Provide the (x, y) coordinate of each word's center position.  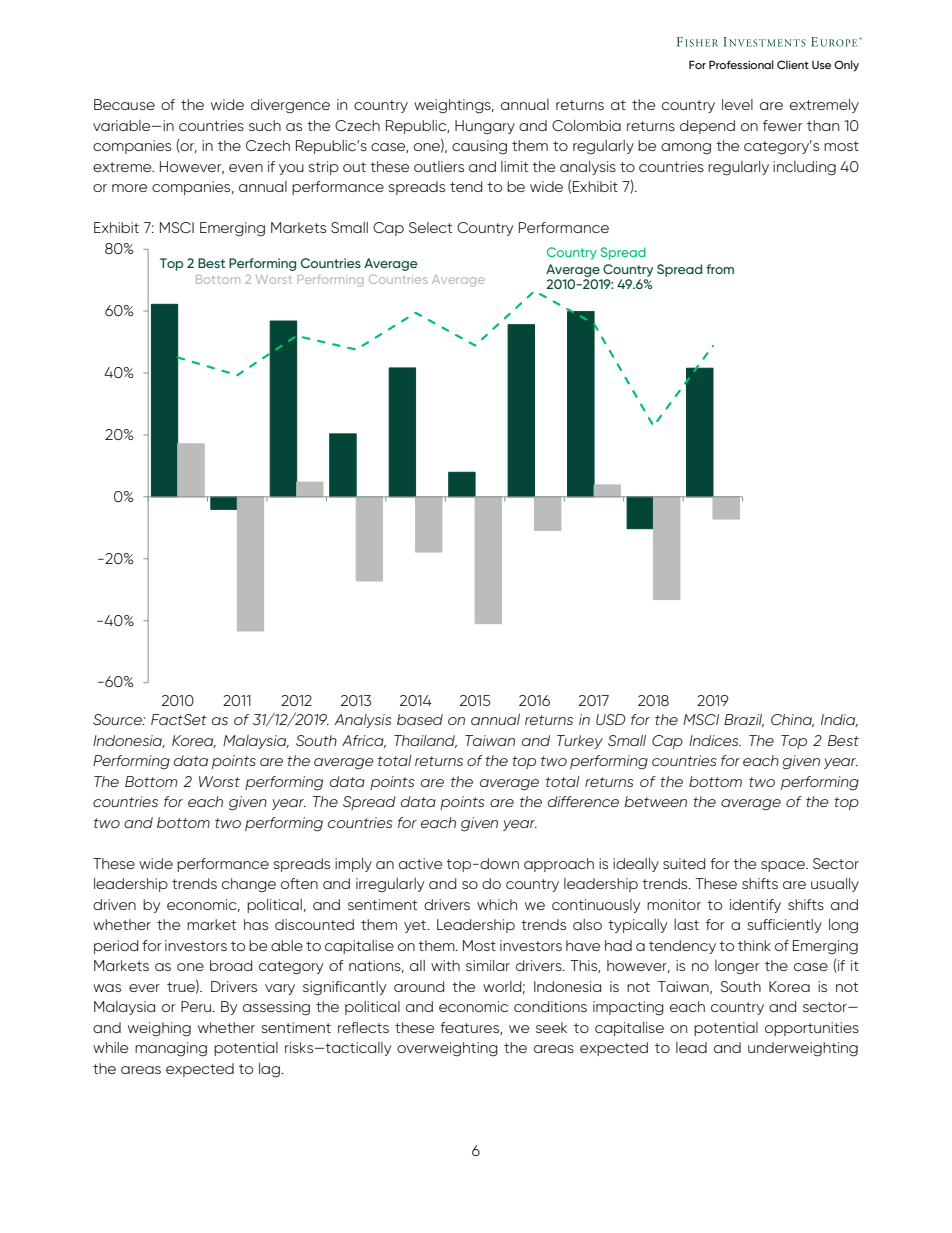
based (420, 719)
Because (124, 104)
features (470, 1028)
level (737, 104)
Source (119, 719)
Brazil (744, 720)
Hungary (485, 127)
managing (171, 1049)
